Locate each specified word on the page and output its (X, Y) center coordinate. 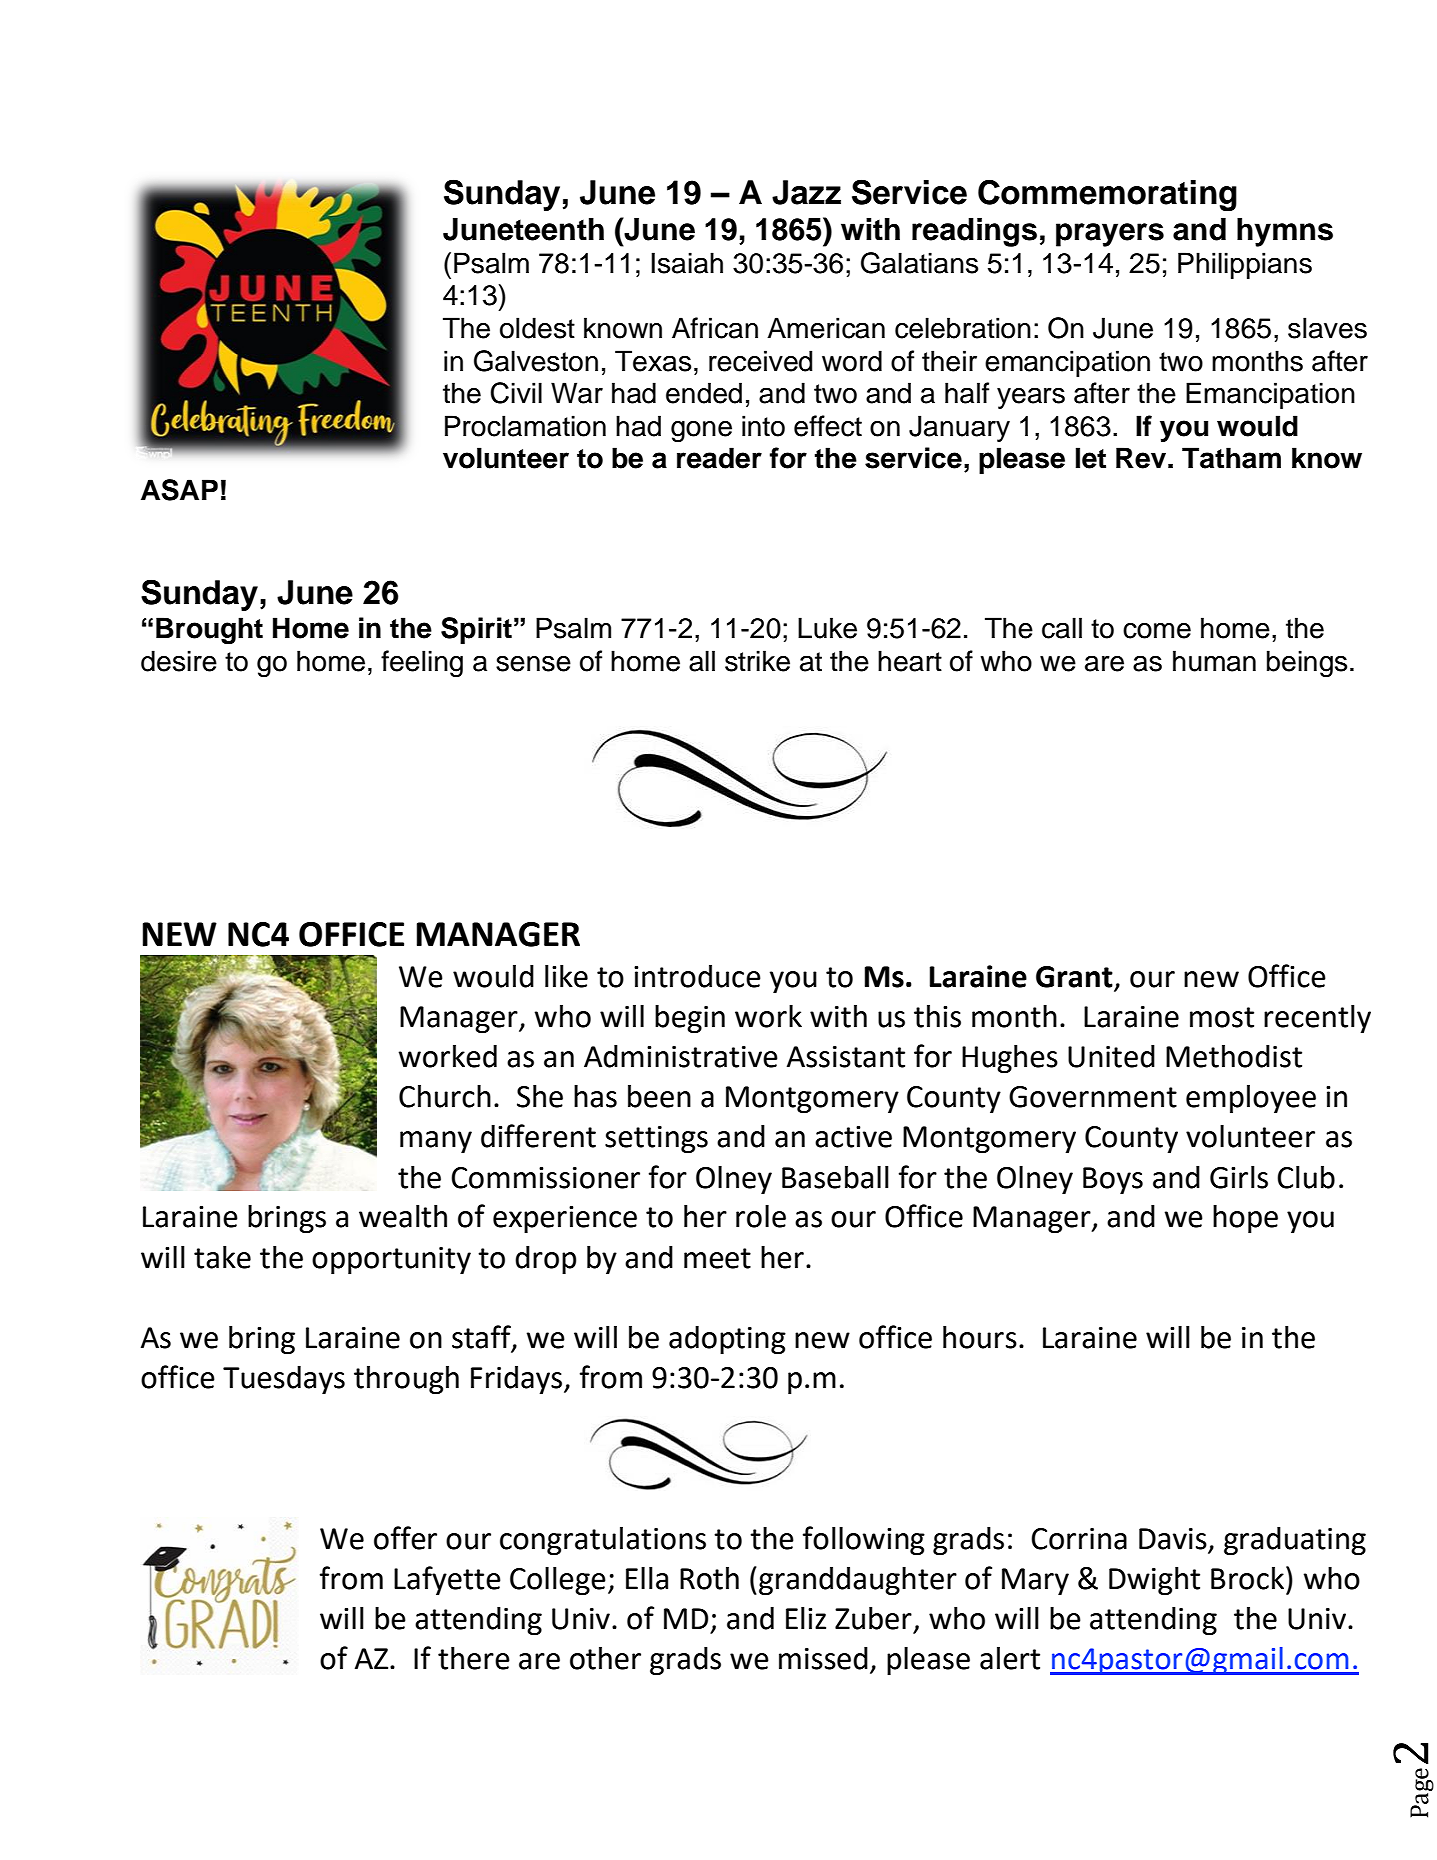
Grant (1074, 977)
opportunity (391, 1260)
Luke (827, 628)
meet (717, 1258)
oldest (537, 328)
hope (1245, 1219)
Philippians (1245, 265)
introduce (697, 976)
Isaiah (687, 263)
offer (405, 1538)
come (1157, 631)
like (566, 976)
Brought (209, 630)
